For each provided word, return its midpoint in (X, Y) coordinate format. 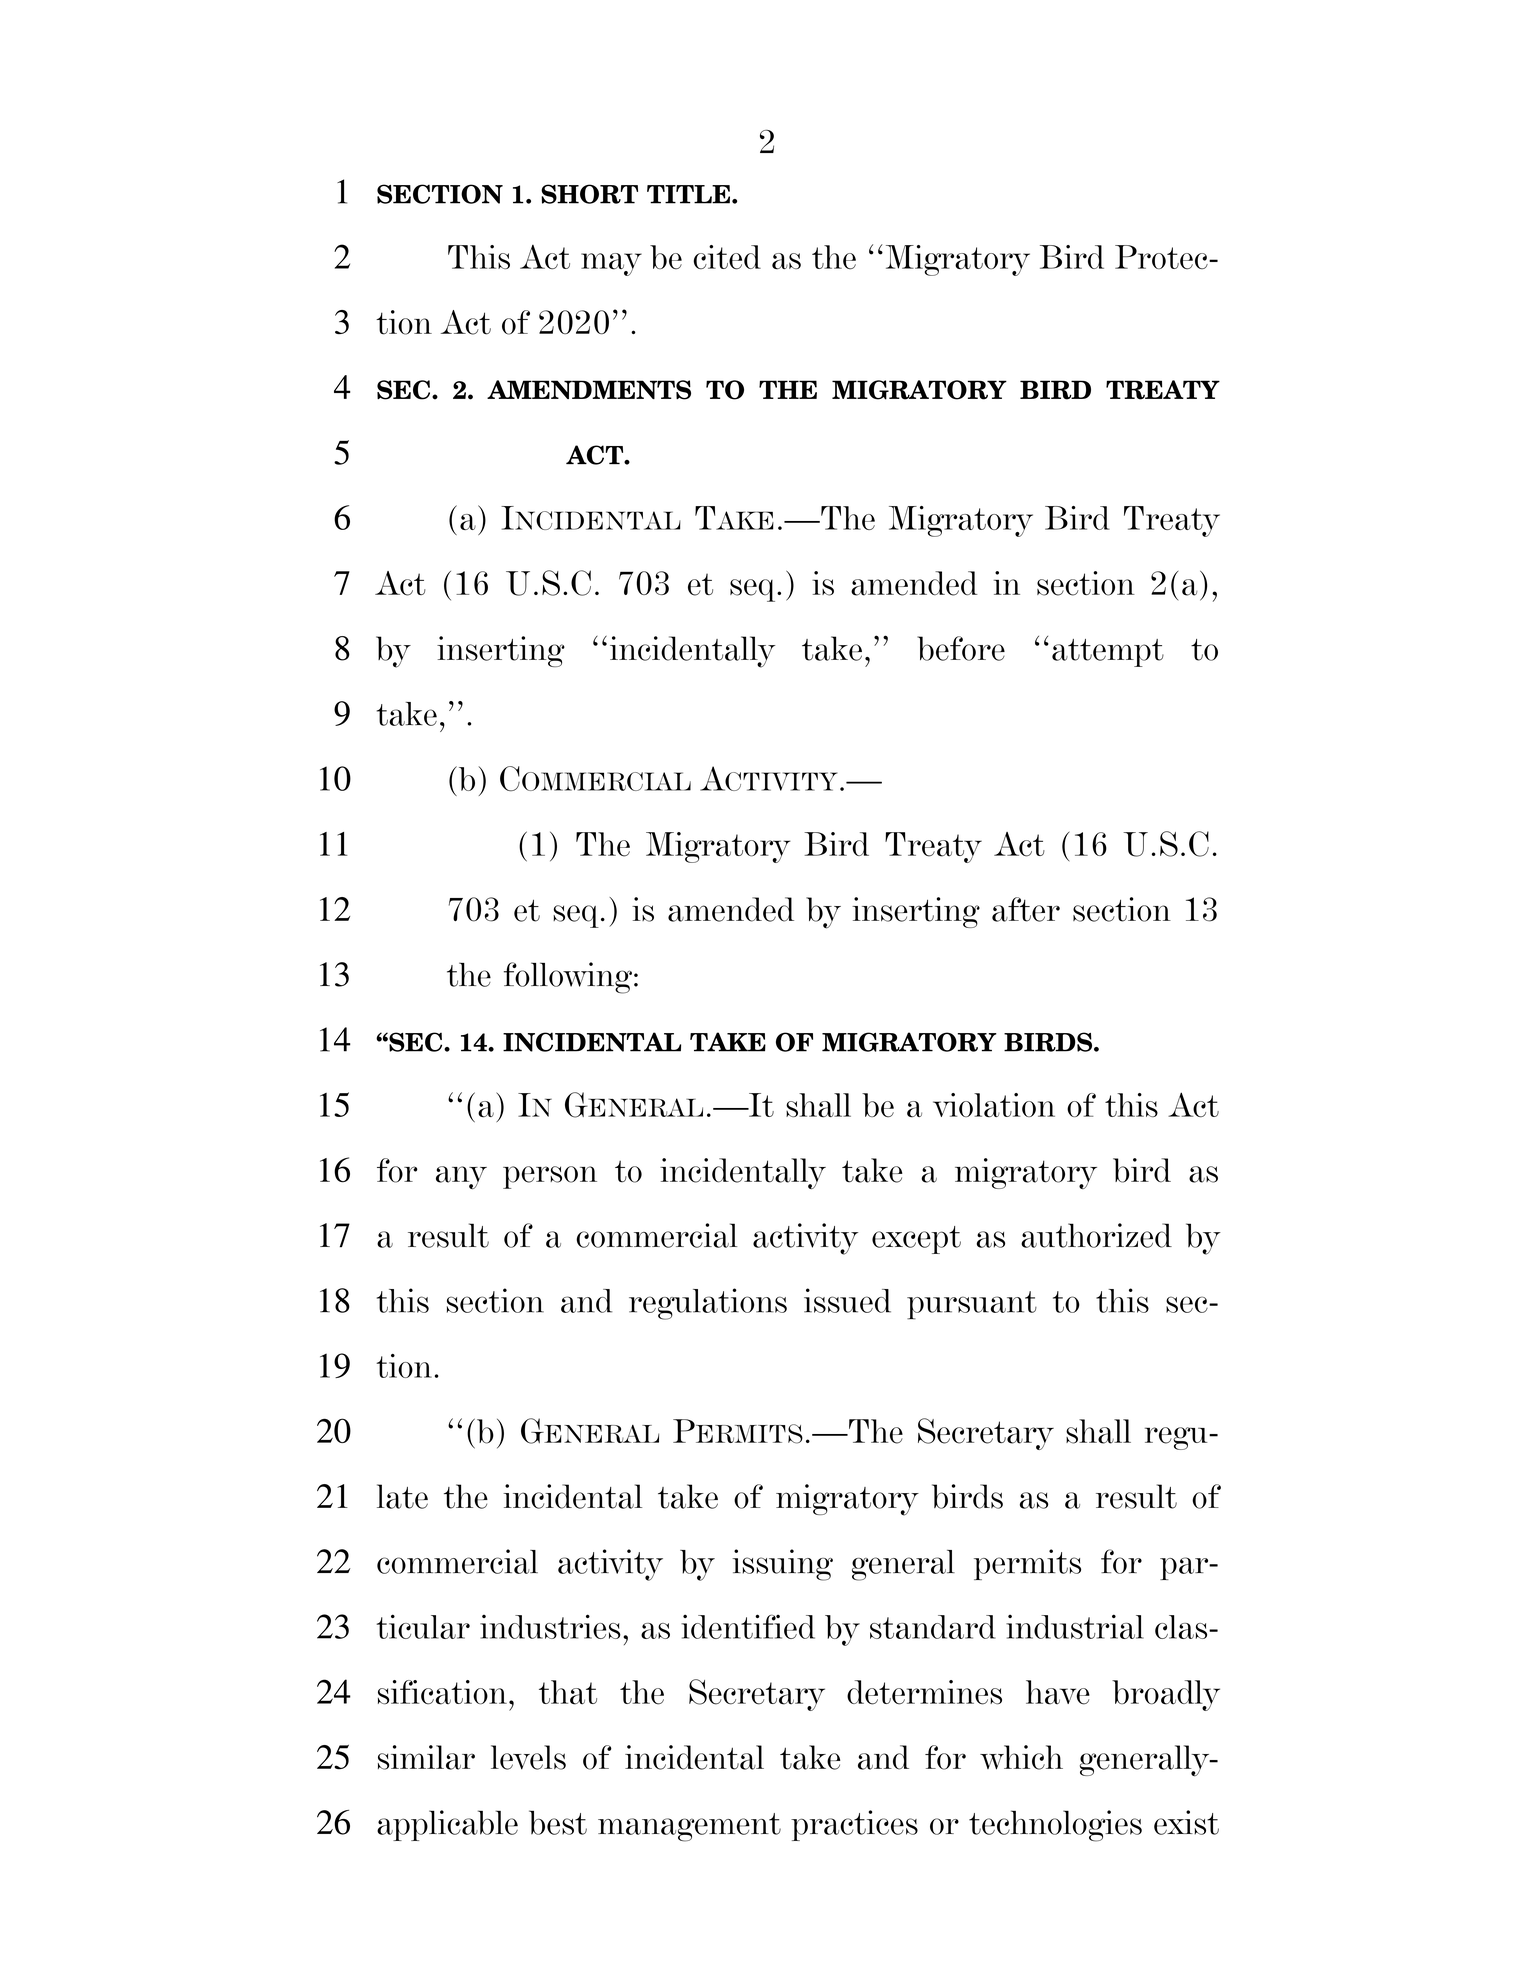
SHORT (589, 194)
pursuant (972, 1305)
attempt (1108, 653)
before (961, 648)
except (916, 1240)
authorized (1096, 1235)
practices (854, 1825)
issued (847, 1300)
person (550, 1177)
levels (528, 1757)
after (1026, 909)
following (568, 978)
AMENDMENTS (589, 390)
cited (727, 257)
